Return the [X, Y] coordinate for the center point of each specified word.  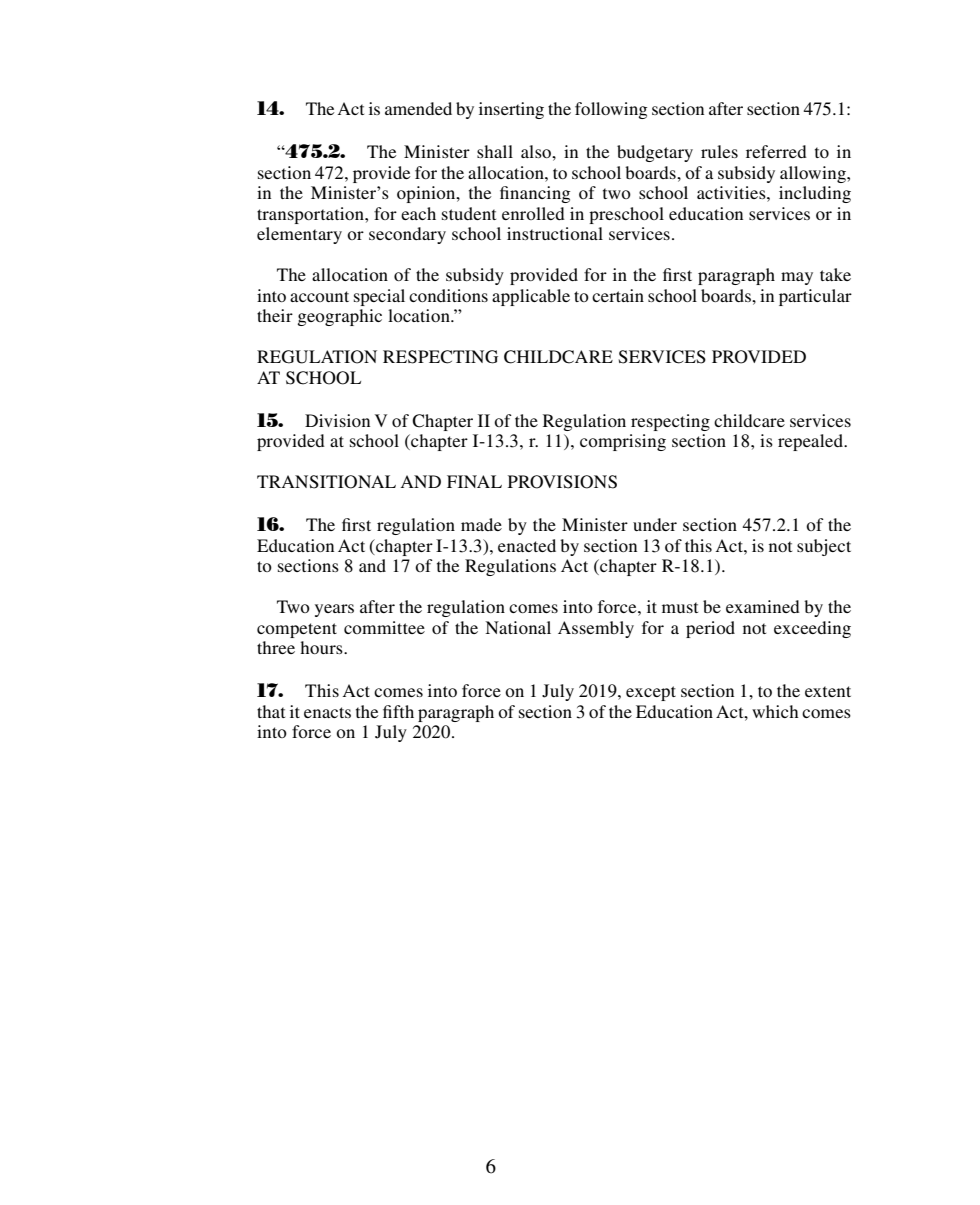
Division [337, 420]
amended [418, 108]
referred [776, 151]
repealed [812, 442]
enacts [327, 712]
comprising [623, 442]
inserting [511, 110]
